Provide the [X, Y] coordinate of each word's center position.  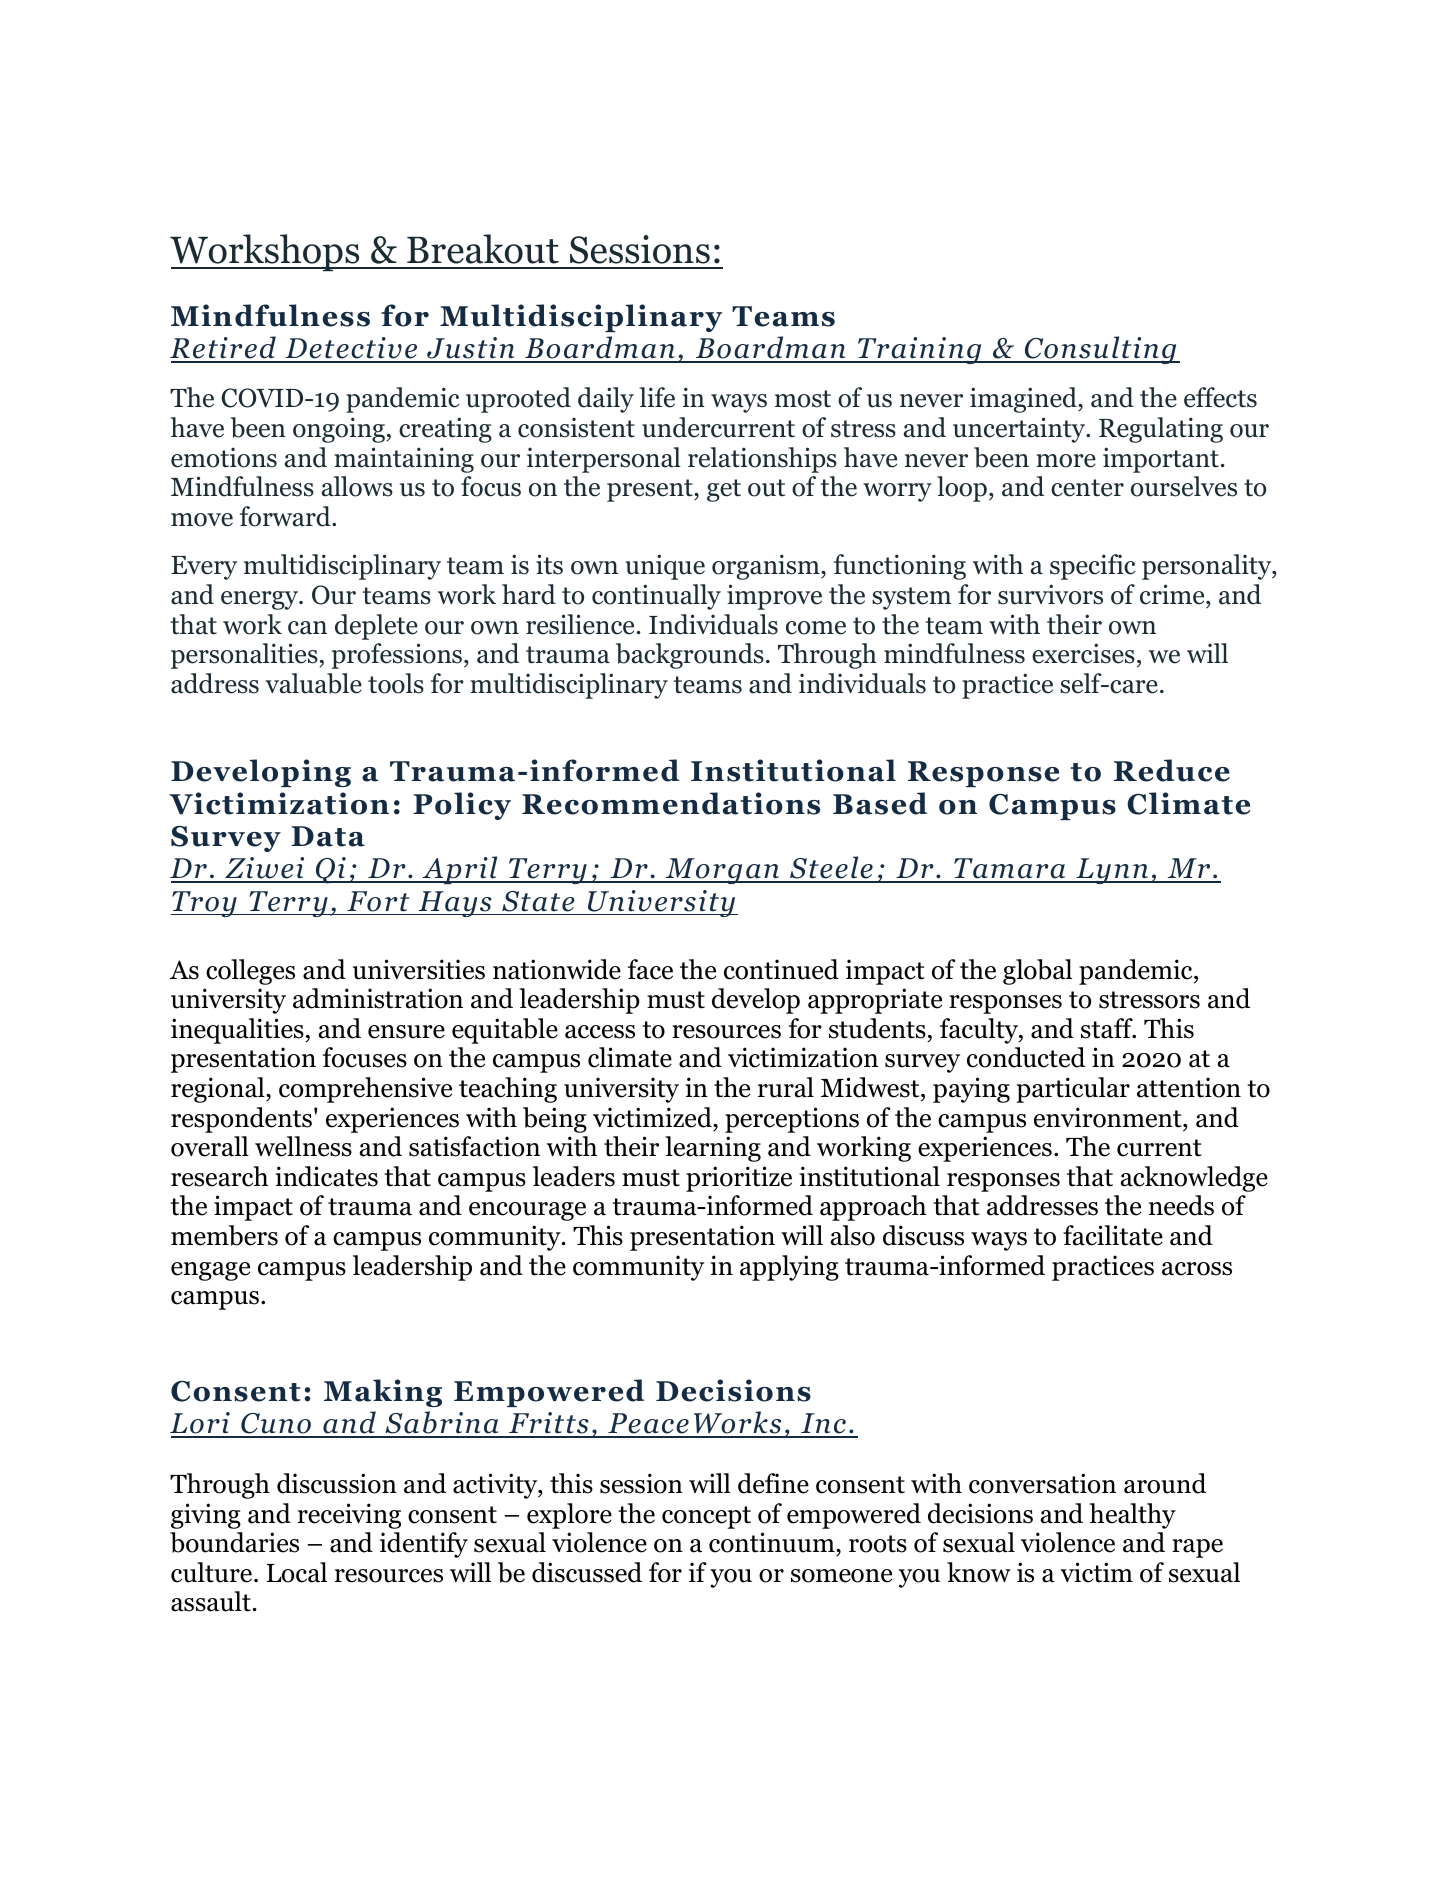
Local [296, 1572]
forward [286, 516]
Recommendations [671, 803]
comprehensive [365, 1090]
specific [1093, 567]
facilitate [1113, 1235]
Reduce [1172, 770]
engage [210, 1271]
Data [328, 836]
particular [1073, 1090]
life [657, 397]
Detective [351, 349]
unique [665, 567]
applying [789, 1268]
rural [786, 1087]
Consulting [1101, 350]
